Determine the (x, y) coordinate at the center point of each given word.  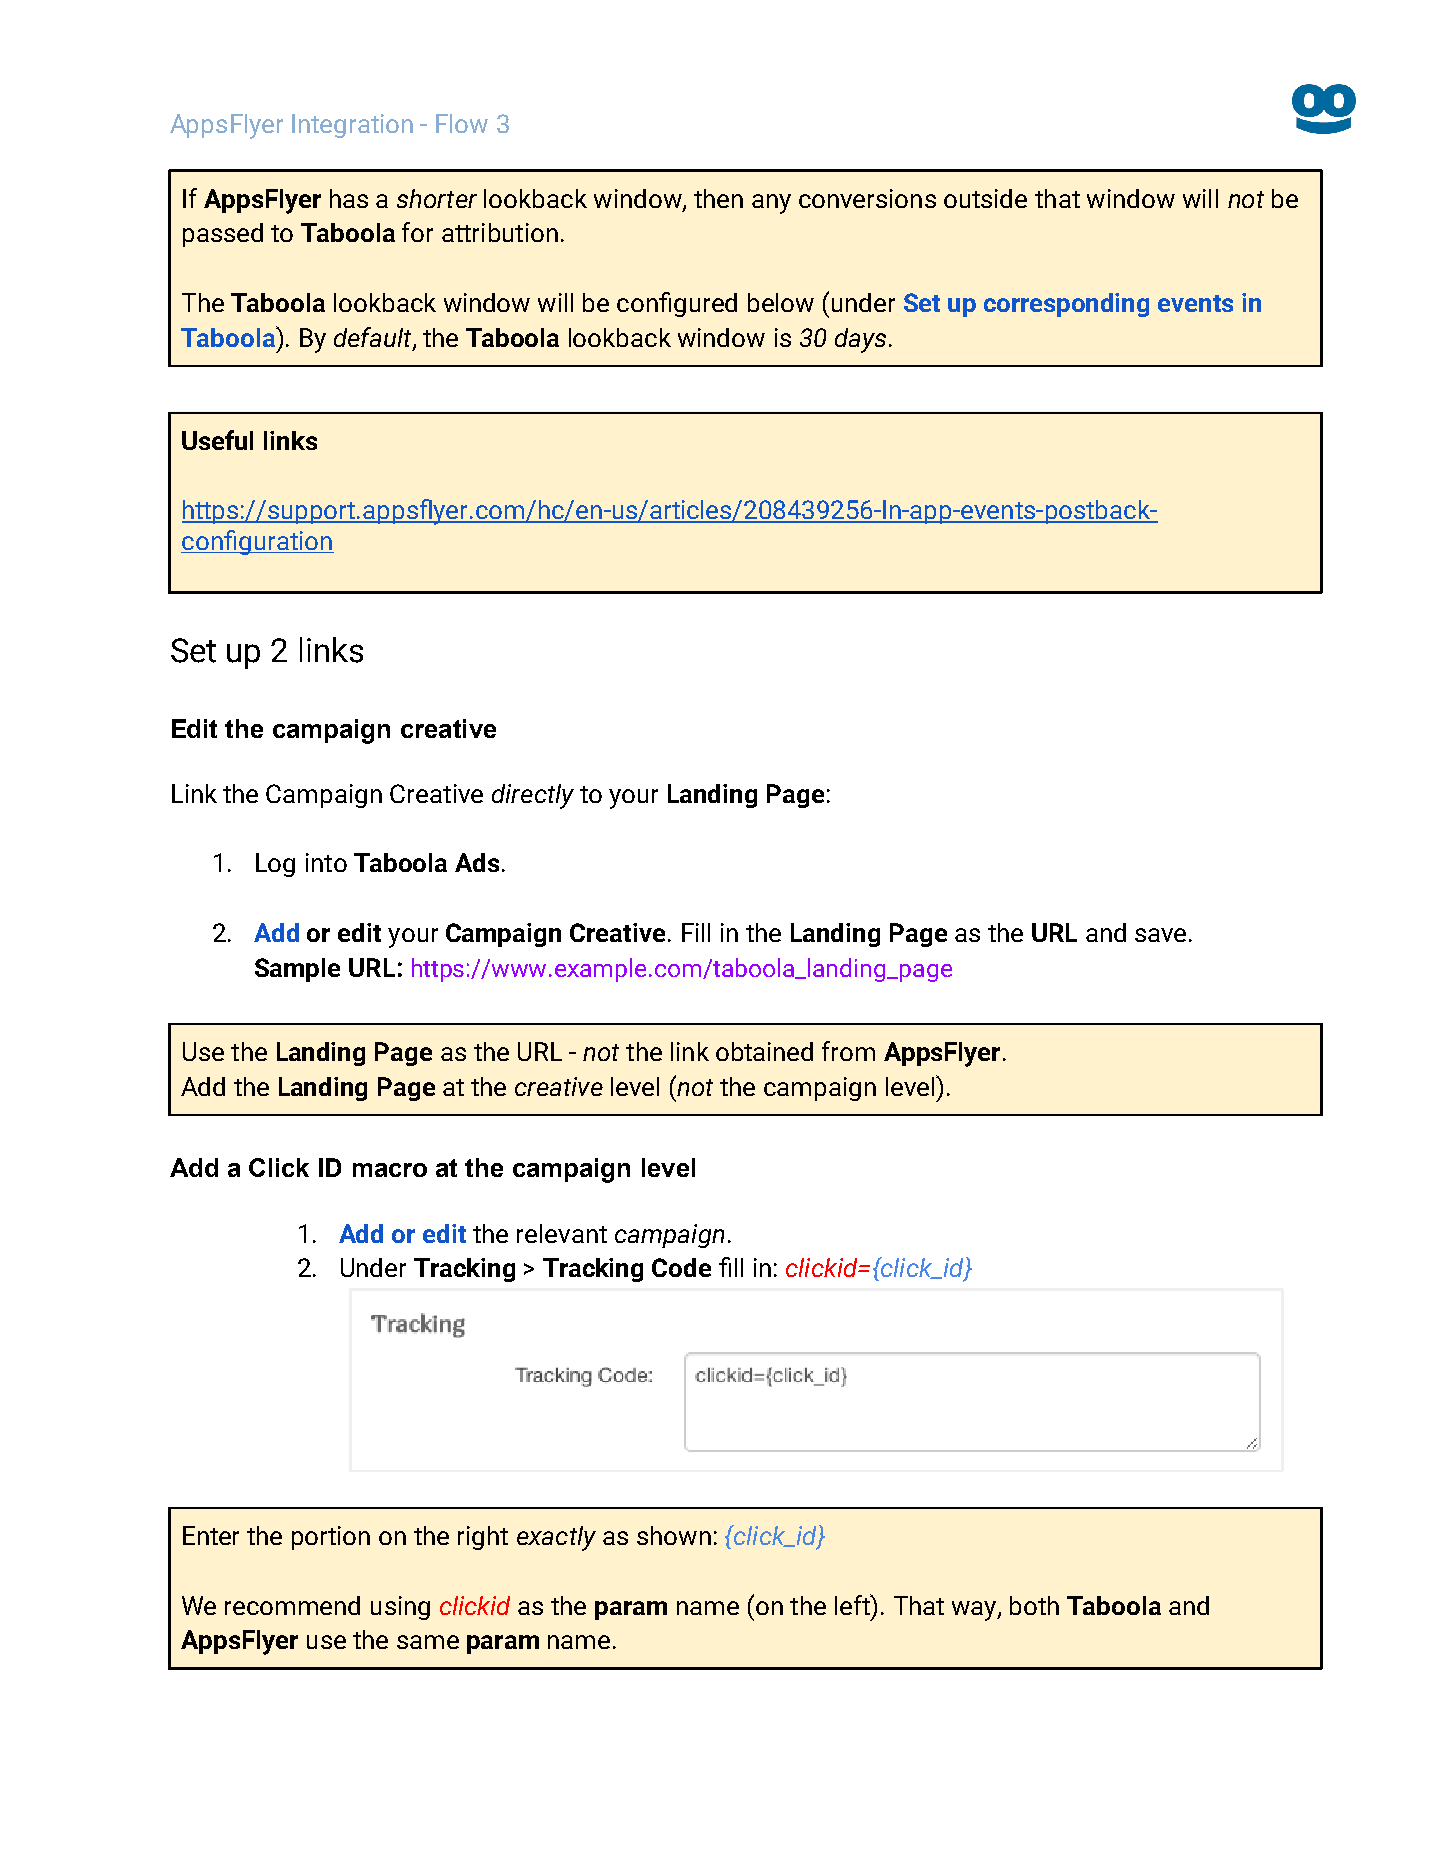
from (848, 1051)
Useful (217, 440)
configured (677, 304)
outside (985, 198)
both (1034, 1605)
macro (390, 1170)
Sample (297, 970)
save (1160, 935)
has (349, 198)
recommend (292, 1605)
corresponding (1066, 305)
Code (681, 1267)
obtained (764, 1051)
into (326, 862)
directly (533, 796)
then (718, 198)
